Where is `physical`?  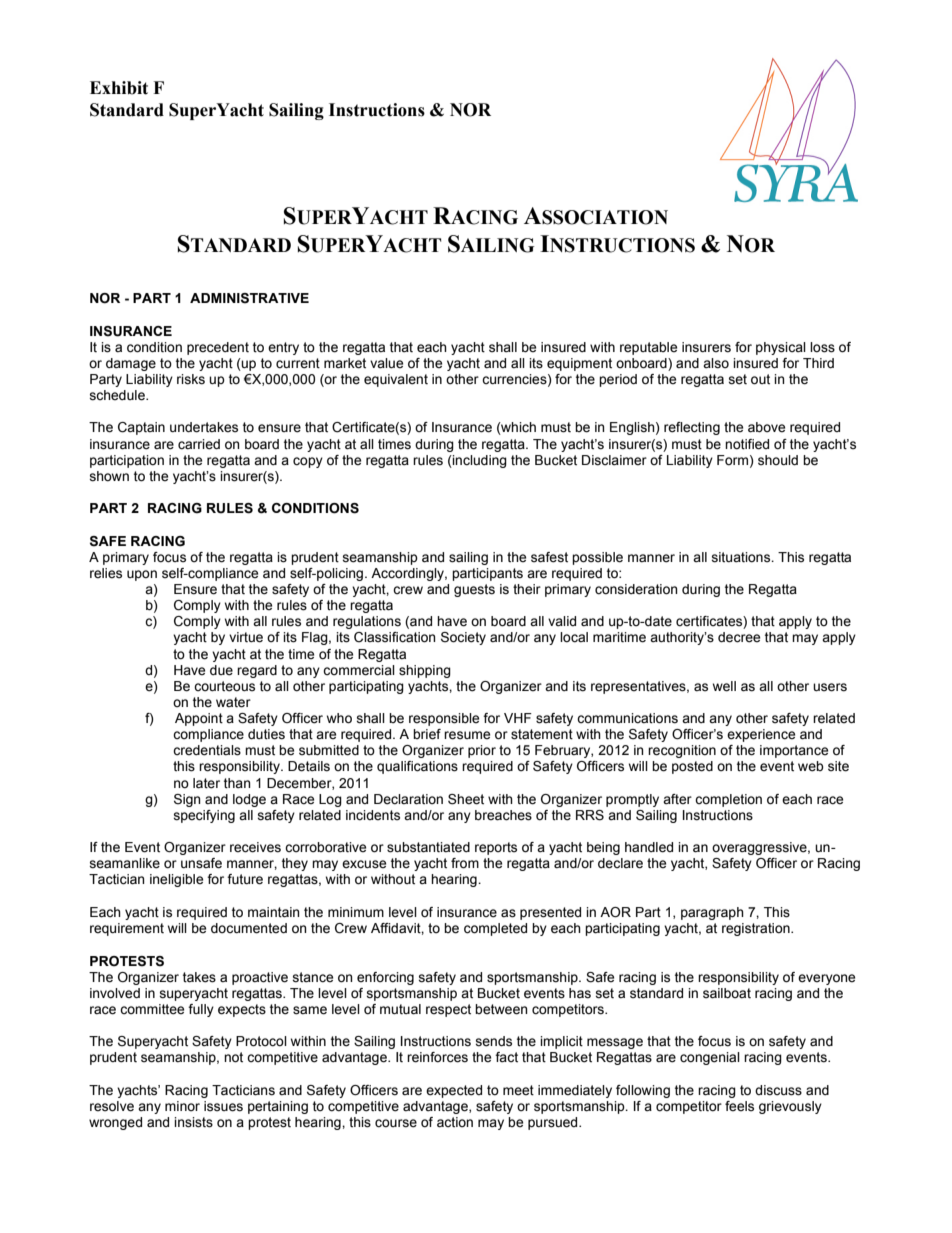
physical is located at coordinates (781, 348).
